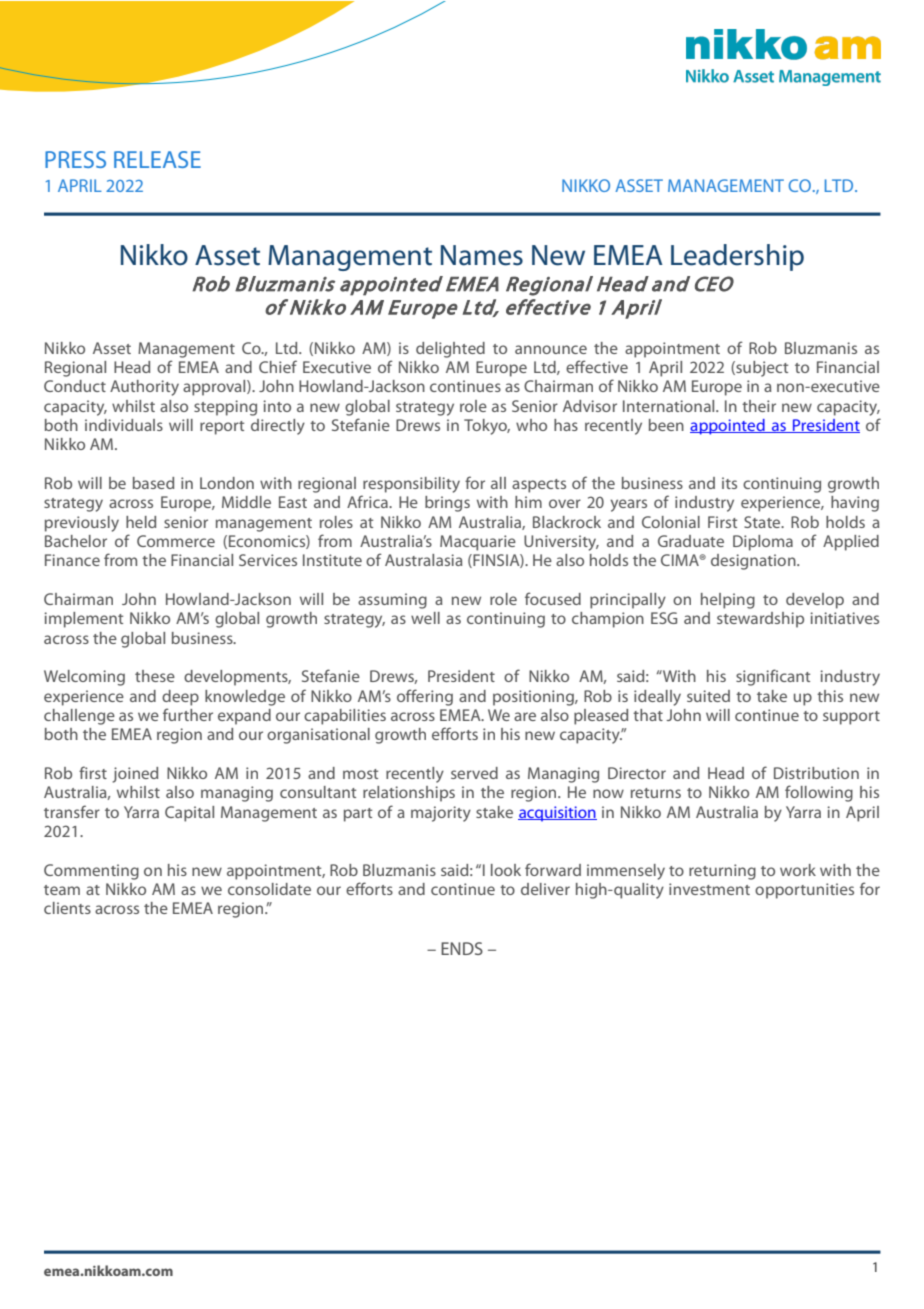  What do you see at coordinates (737, 257) in the page?
I see `Leadership` at bounding box center [737, 257].
